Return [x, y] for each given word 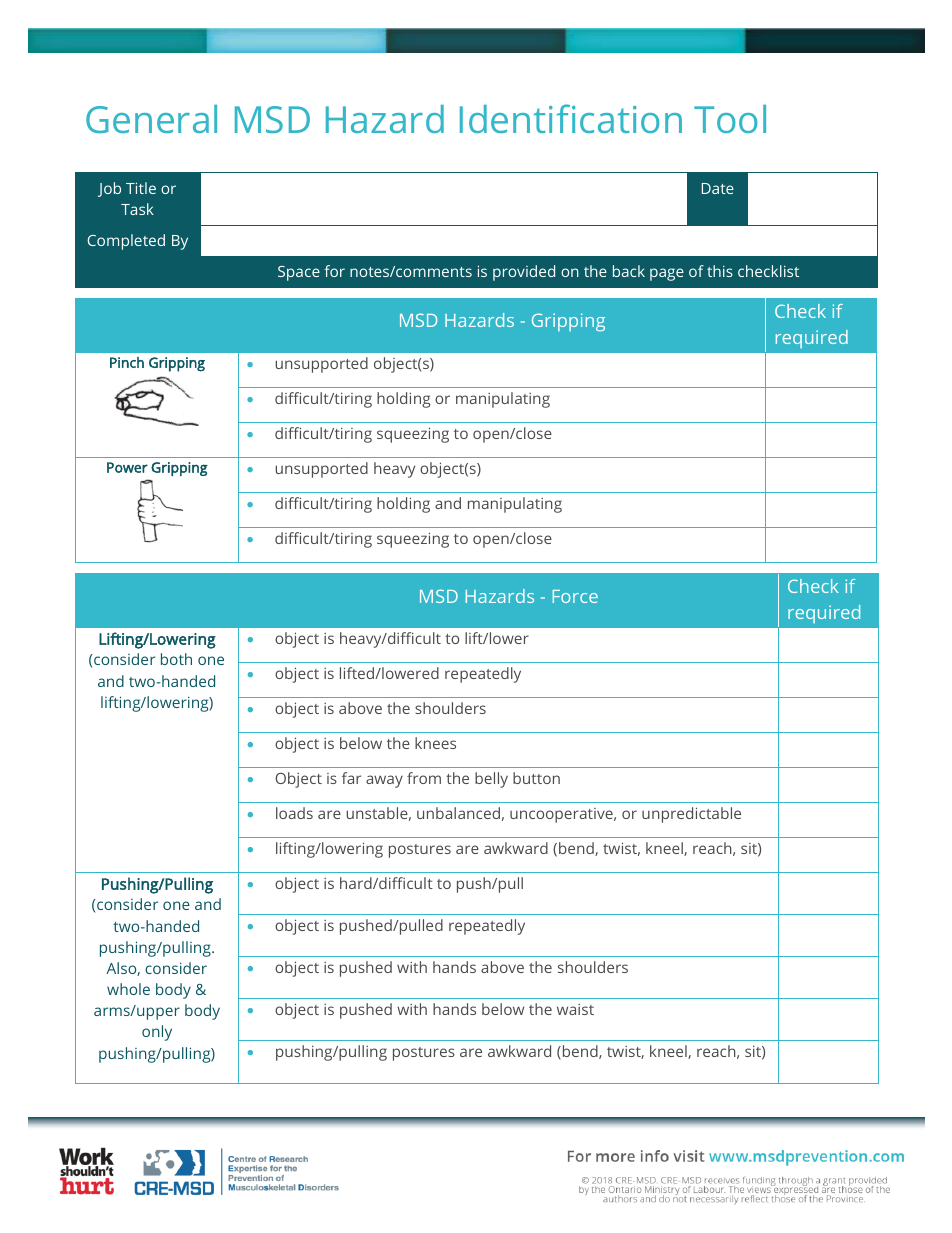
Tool [730, 119]
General [151, 119]
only [157, 1033]
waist [575, 1009]
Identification [571, 118]
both [176, 659]
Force [575, 596]
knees [435, 743]
